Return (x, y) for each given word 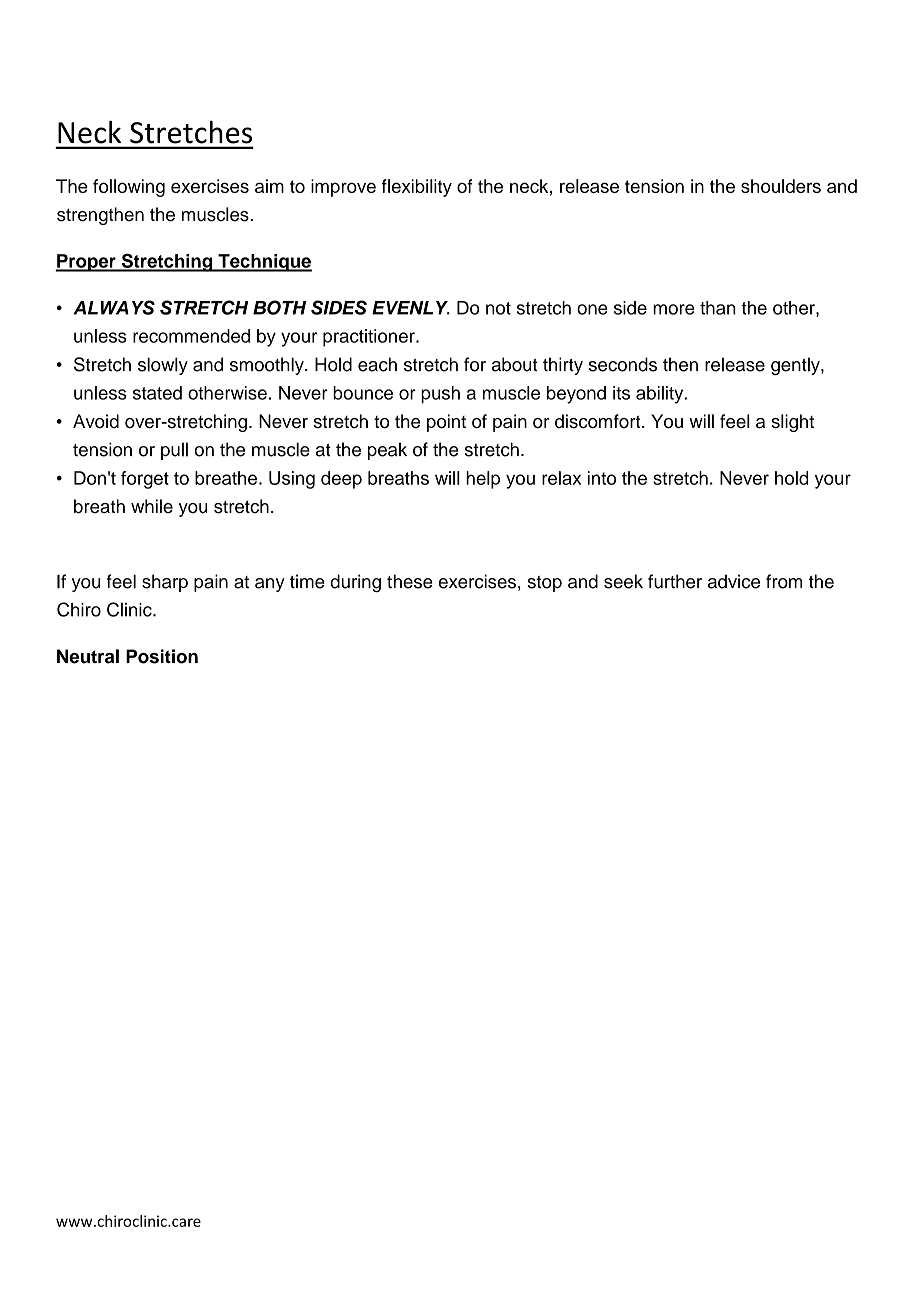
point (446, 423)
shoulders (781, 186)
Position (162, 656)
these (410, 581)
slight (792, 423)
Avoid (96, 421)
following (129, 188)
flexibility (417, 188)
